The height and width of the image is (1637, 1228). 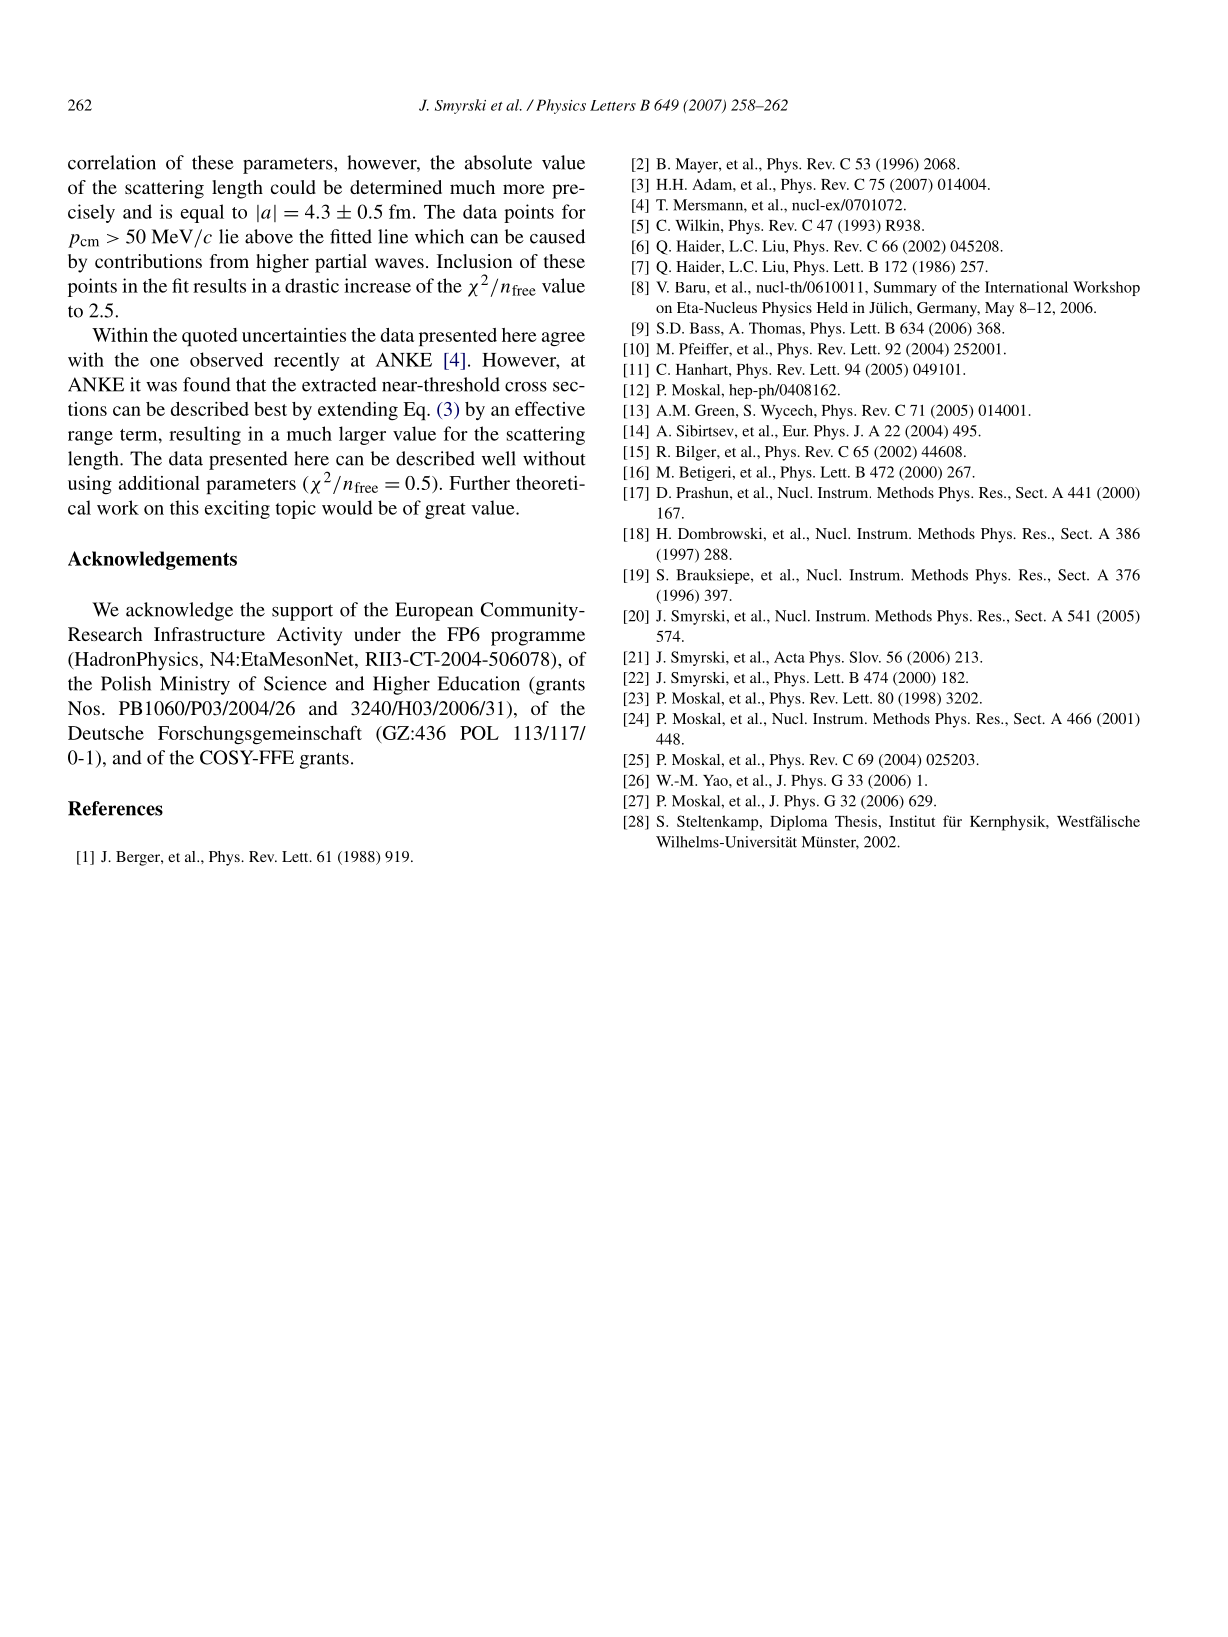 I want to click on Thomas, so click(x=776, y=328).
